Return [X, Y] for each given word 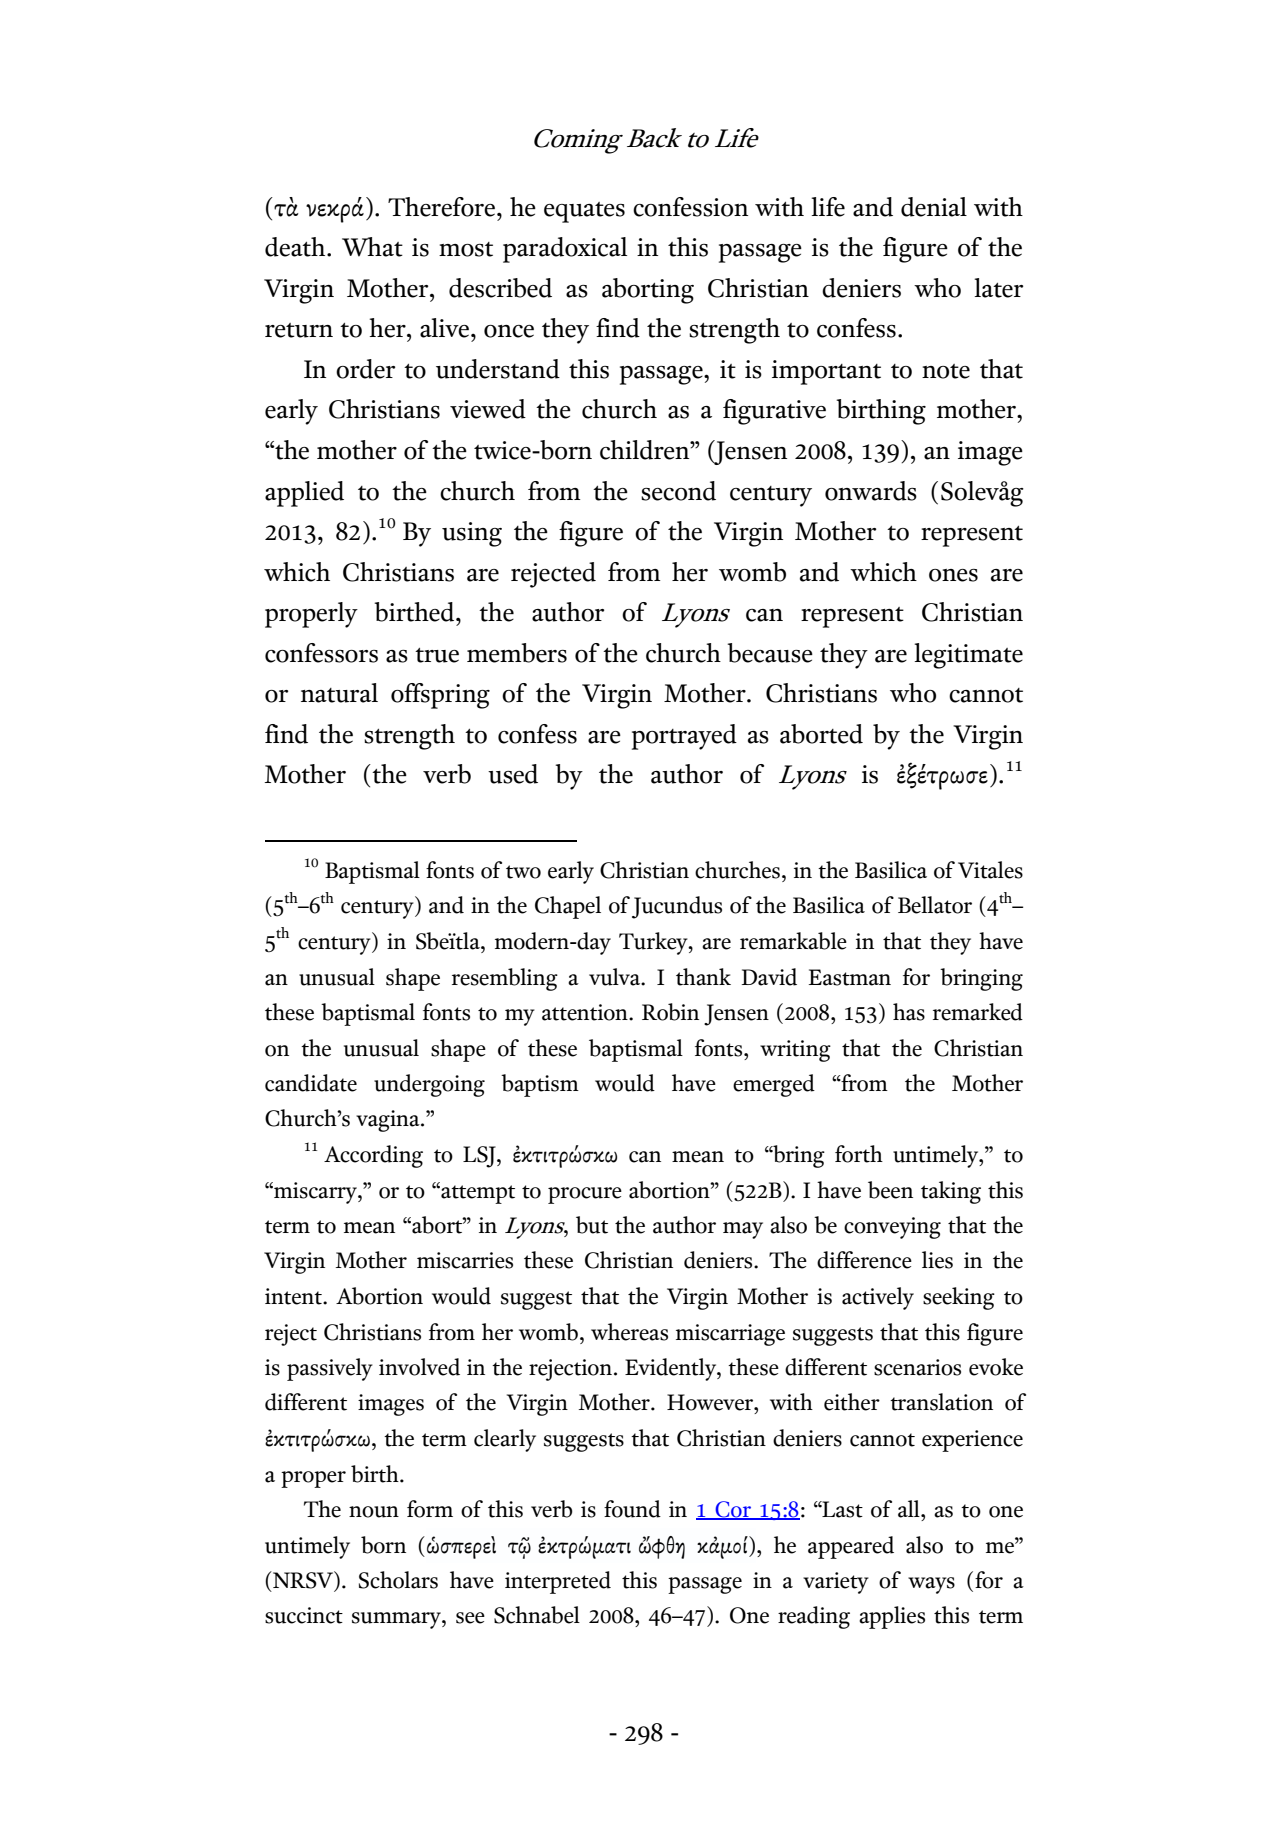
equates [584, 212]
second [678, 491]
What [372, 247]
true [437, 655]
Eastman [850, 977]
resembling [505, 979]
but [592, 1225]
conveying [892, 1228]
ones [953, 575]
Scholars [398, 1580]
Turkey [654, 943]
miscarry [315, 1193]
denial [934, 207]
